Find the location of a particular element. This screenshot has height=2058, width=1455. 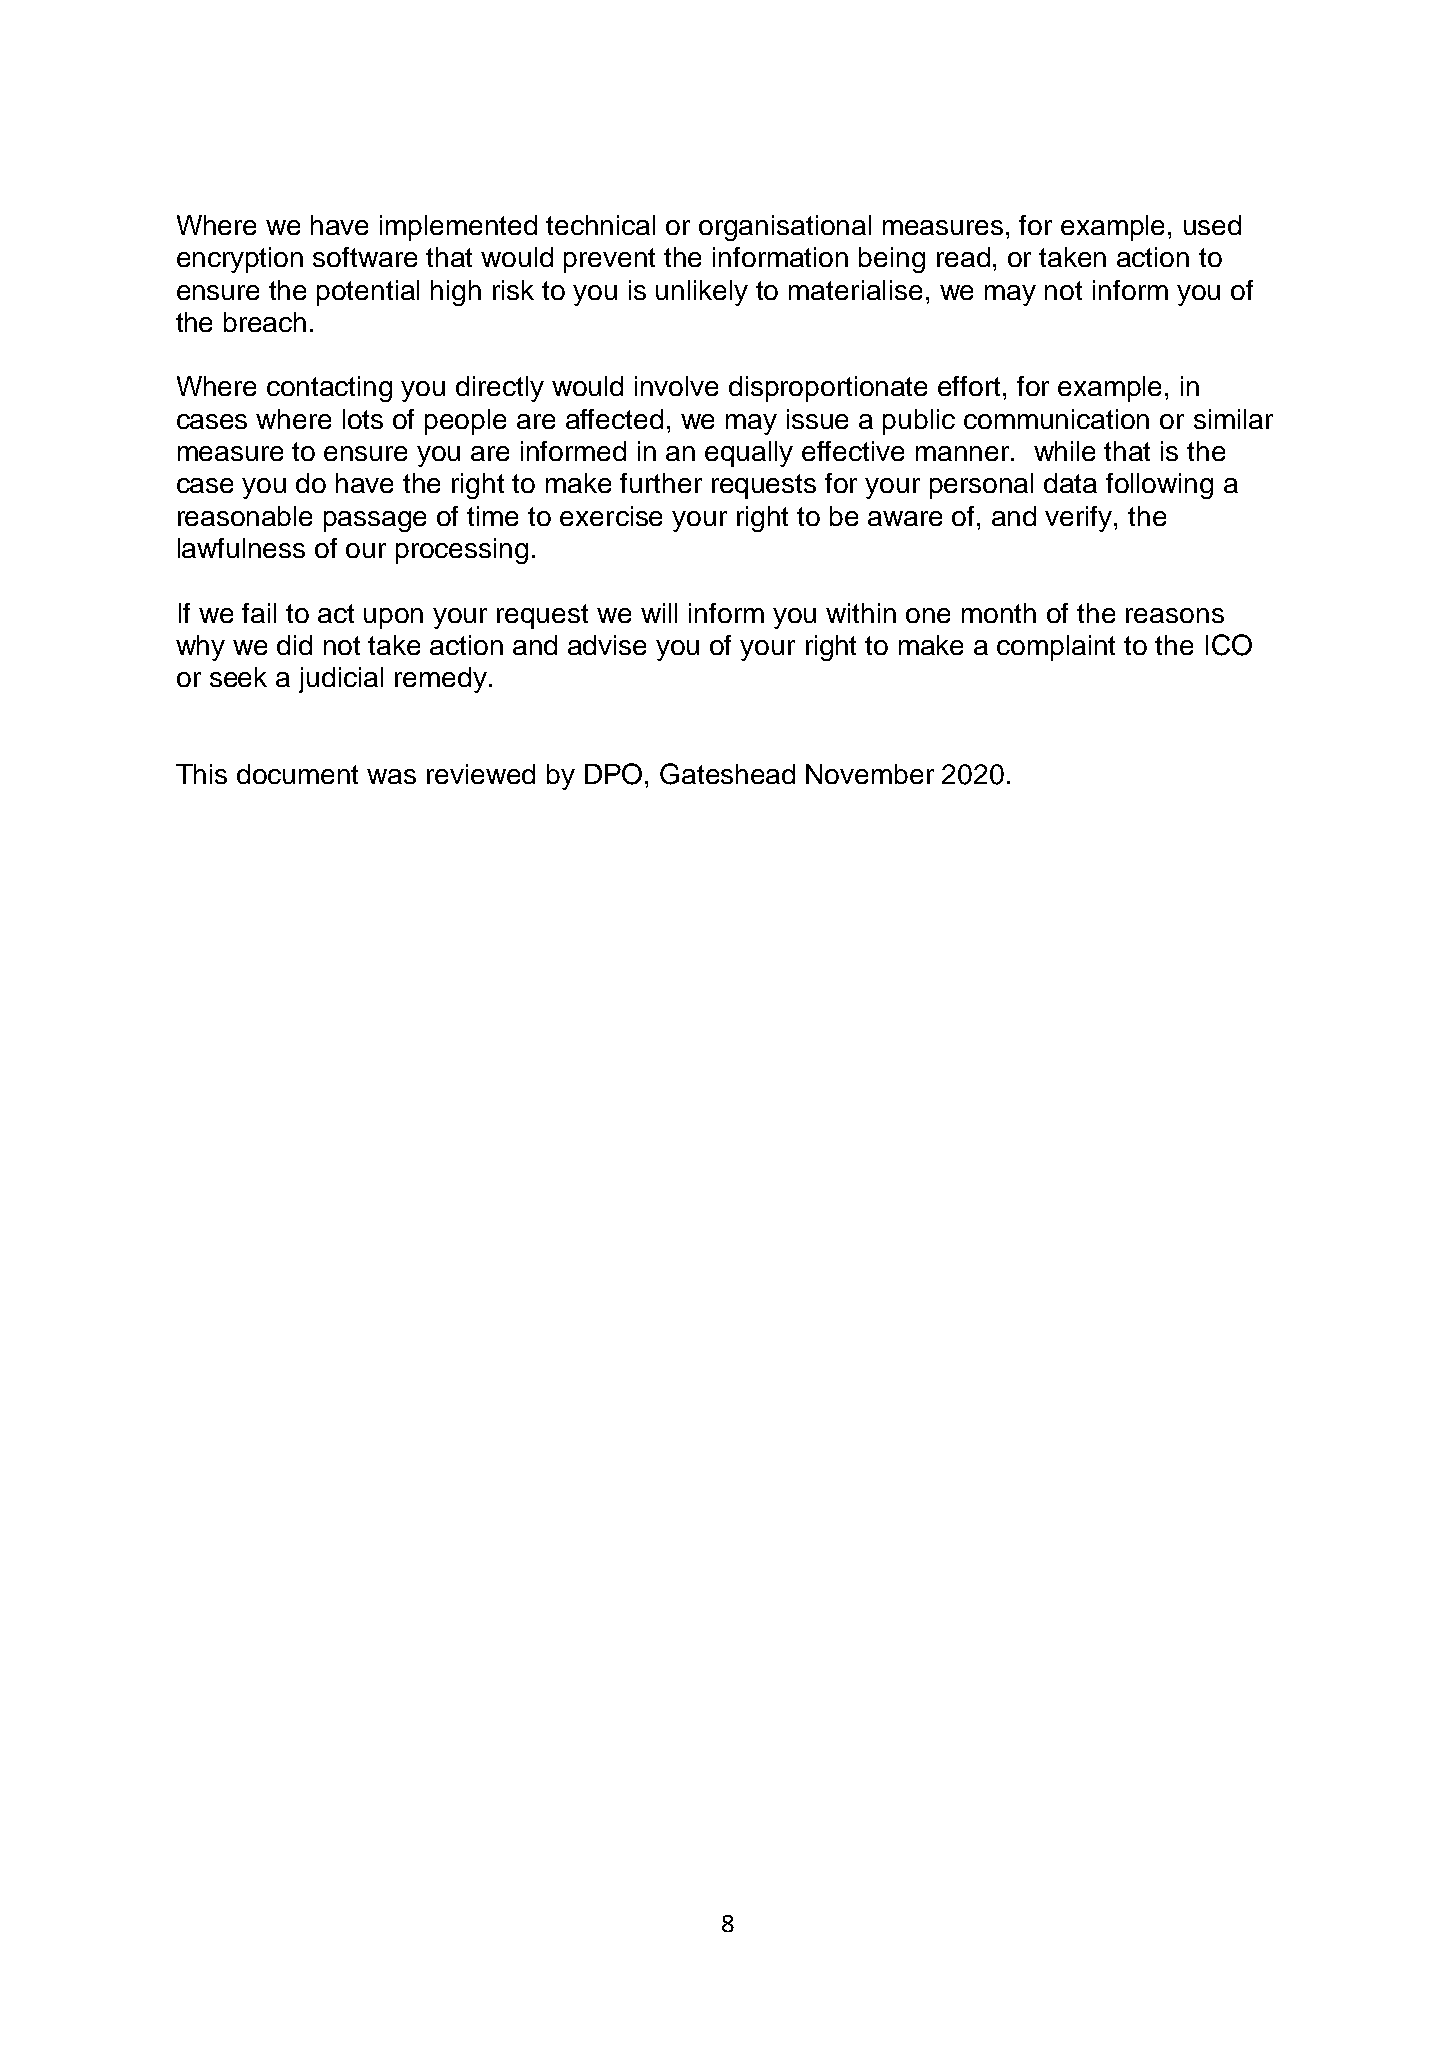

organisational is located at coordinates (785, 228).
